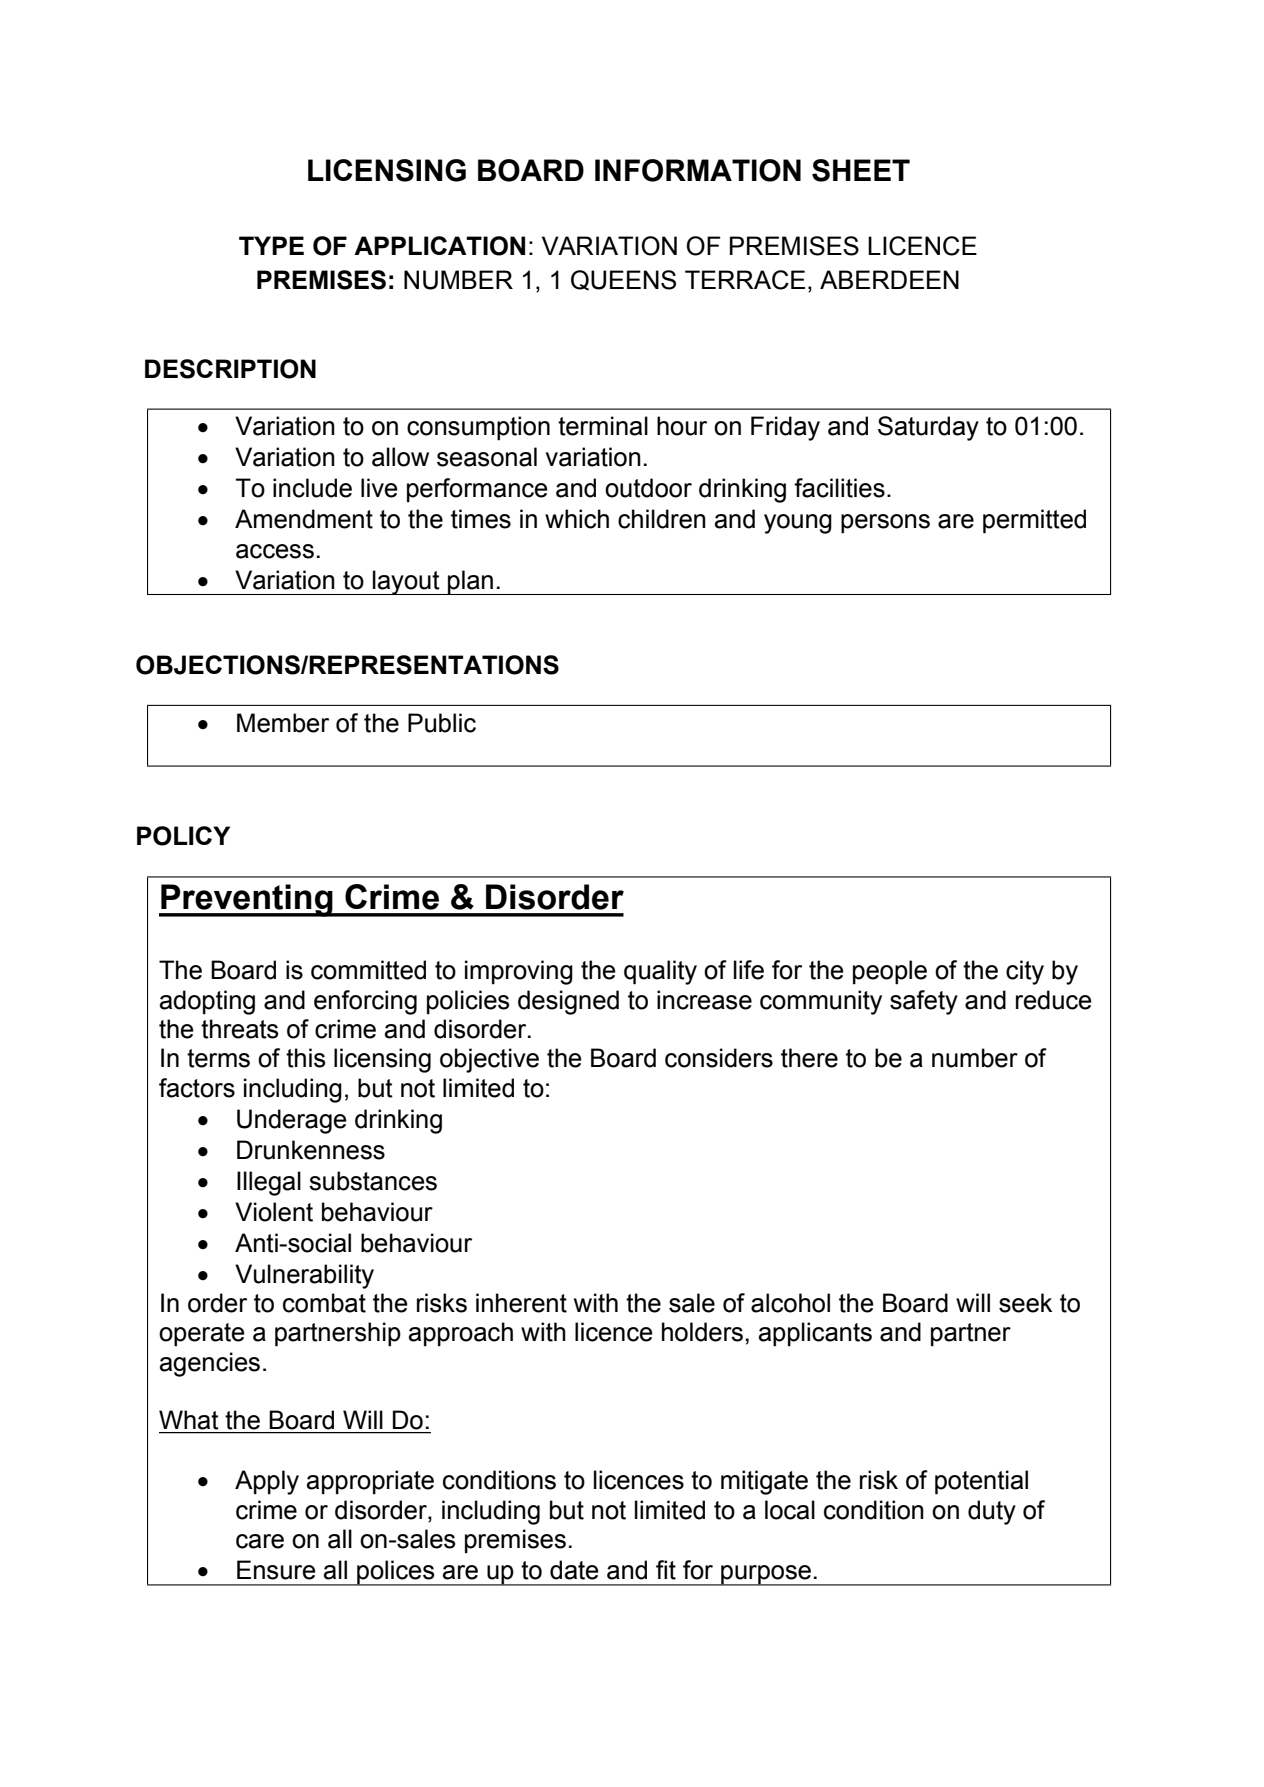  I want to click on seek, so click(1025, 1303).
